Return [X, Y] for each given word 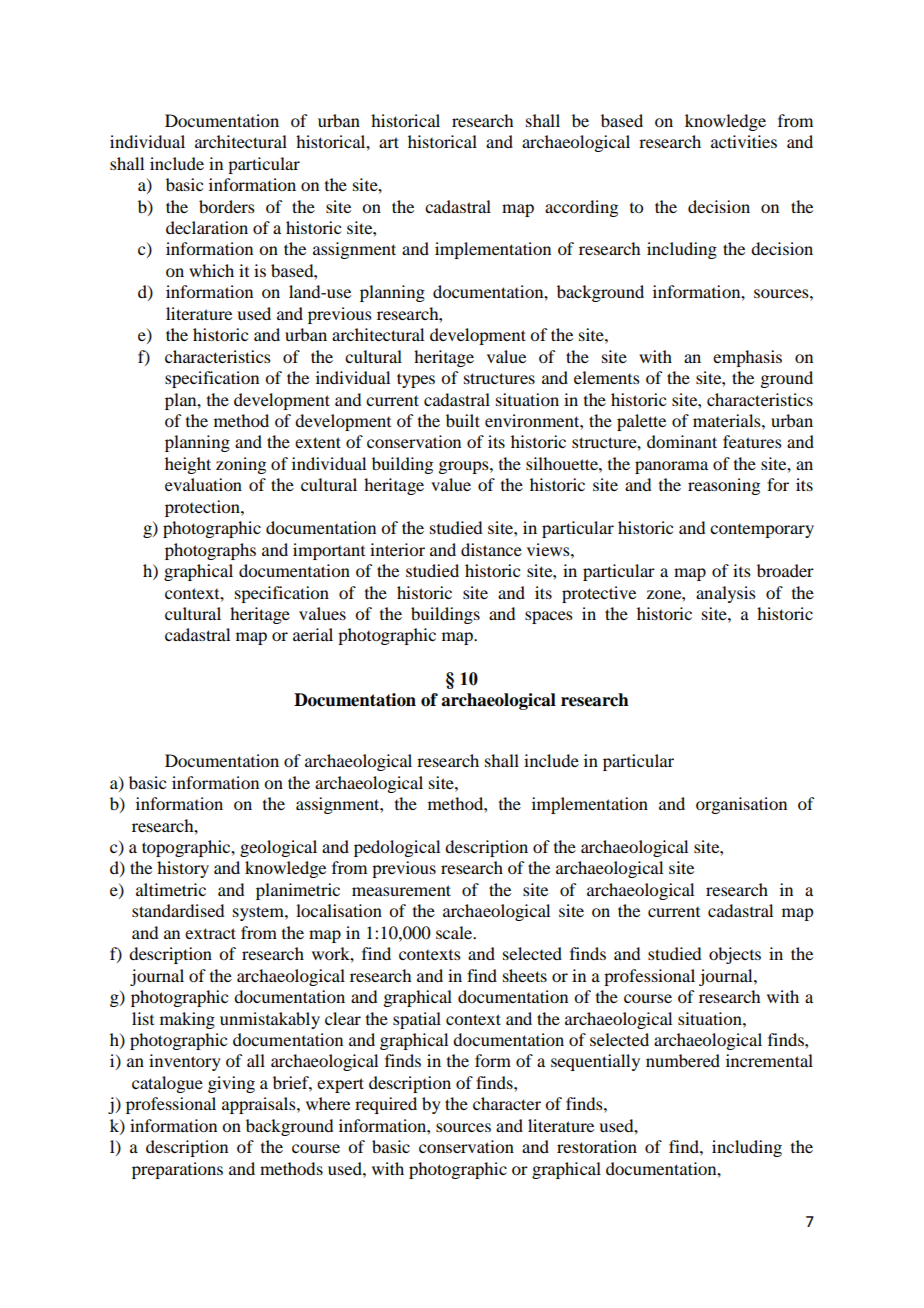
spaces [549, 617]
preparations [177, 1170]
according [581, 208]
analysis [726, 594]
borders [227, 206]
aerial [313, 634]
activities [744, 141]
